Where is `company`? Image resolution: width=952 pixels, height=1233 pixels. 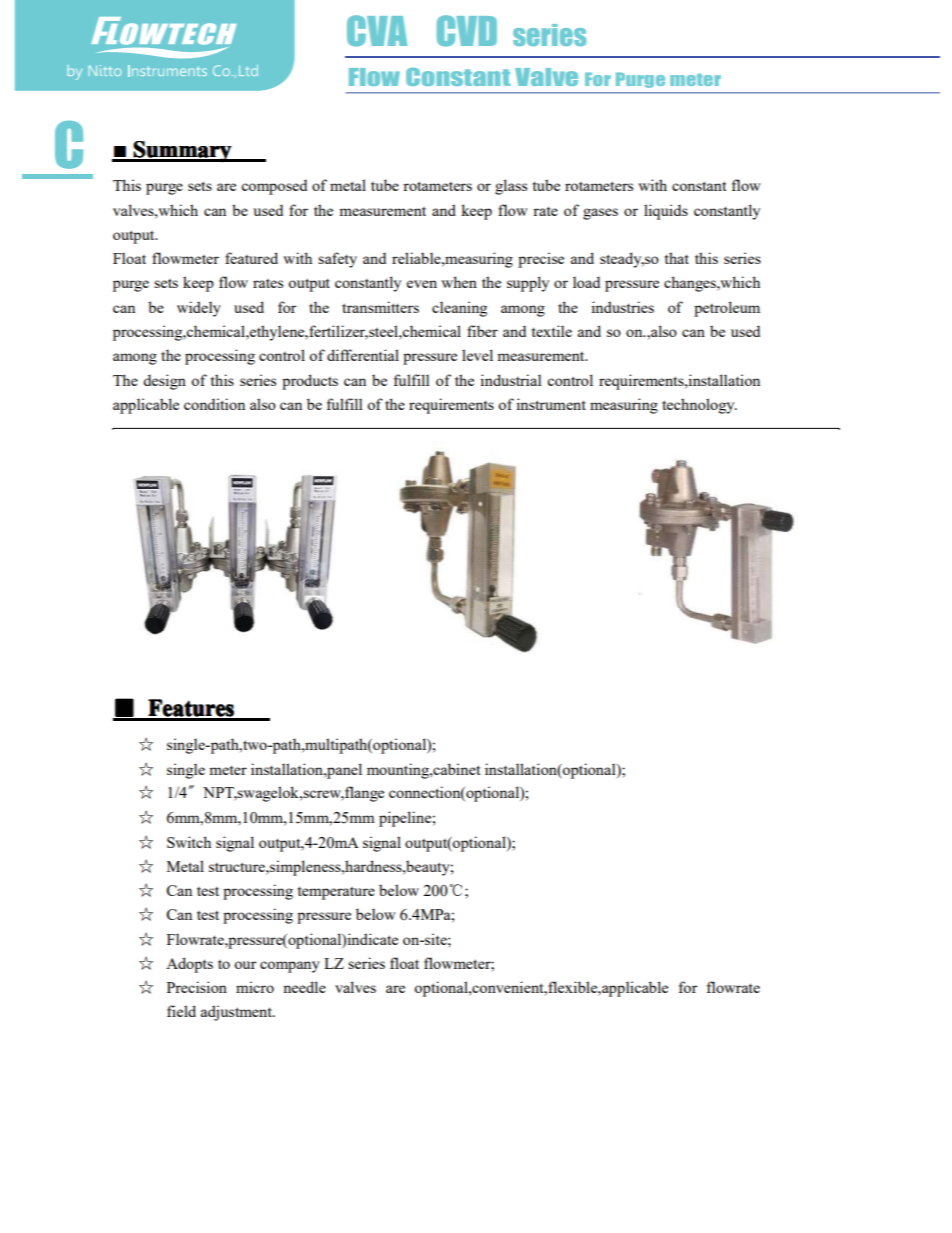
company is located at coordinates (290, 967).
